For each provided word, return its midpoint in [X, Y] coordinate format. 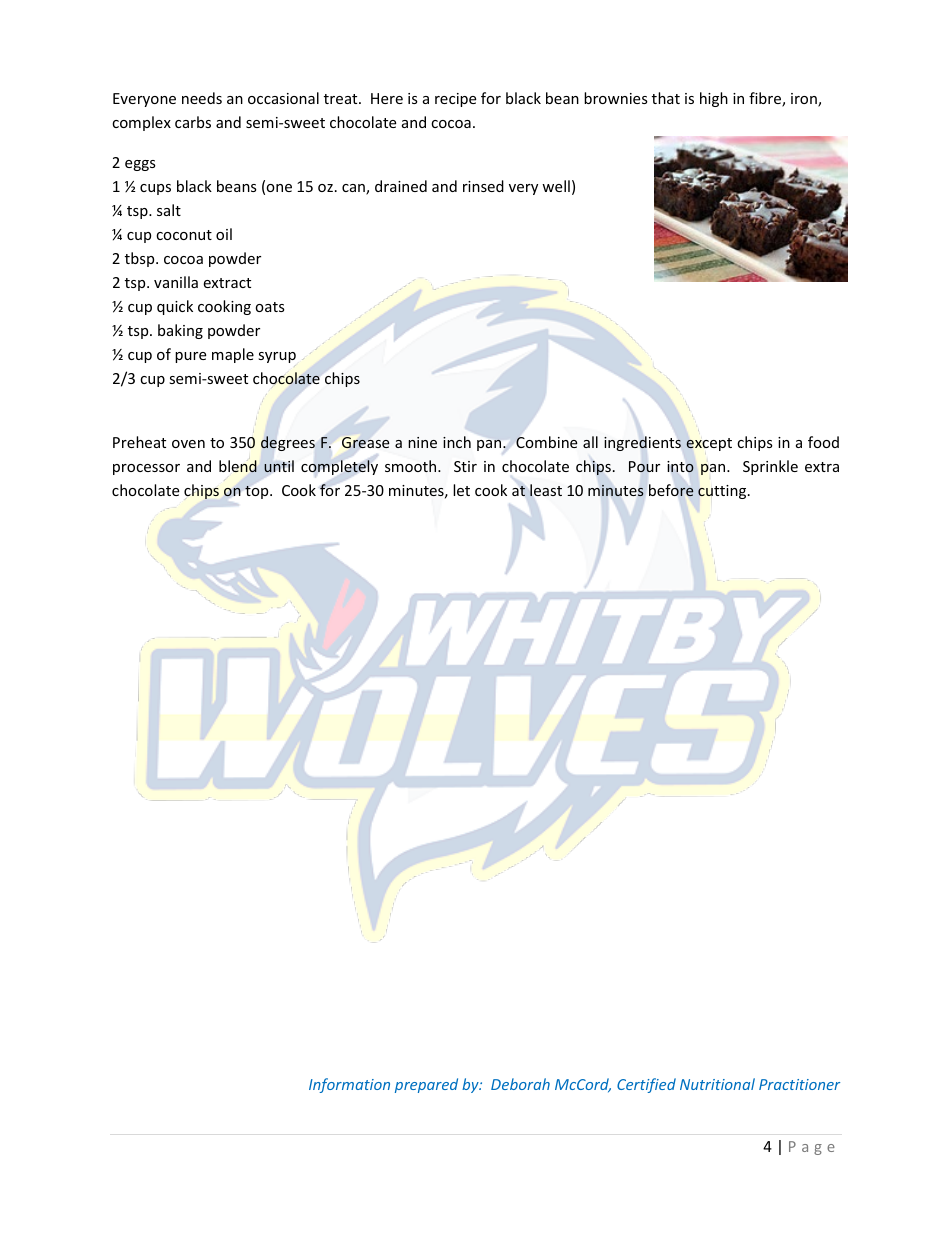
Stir [465, 466]
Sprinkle [770, 467]
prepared [426, 1085]
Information [349, 1085]
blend [238, 466]
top [258, 492]
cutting [723, 492]
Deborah [520, 1084]
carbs [193, 122]
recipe [455, 100]
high [714, 99]
